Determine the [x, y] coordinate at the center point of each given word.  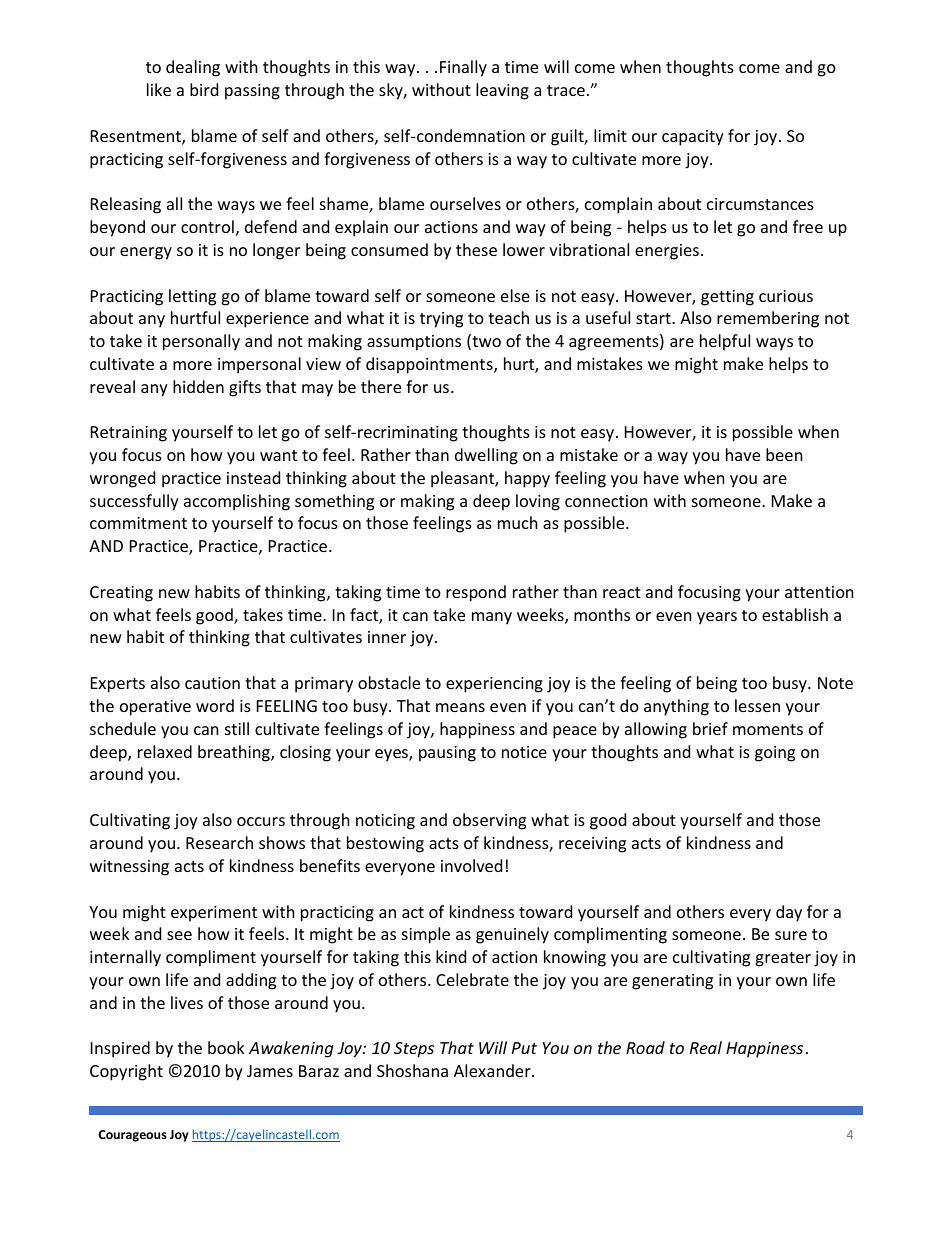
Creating [121, 594]
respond [476, 593]
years [717, 618]
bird [204, 89]
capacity [693, 138]
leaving [502, 91]
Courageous [133, 1136]
